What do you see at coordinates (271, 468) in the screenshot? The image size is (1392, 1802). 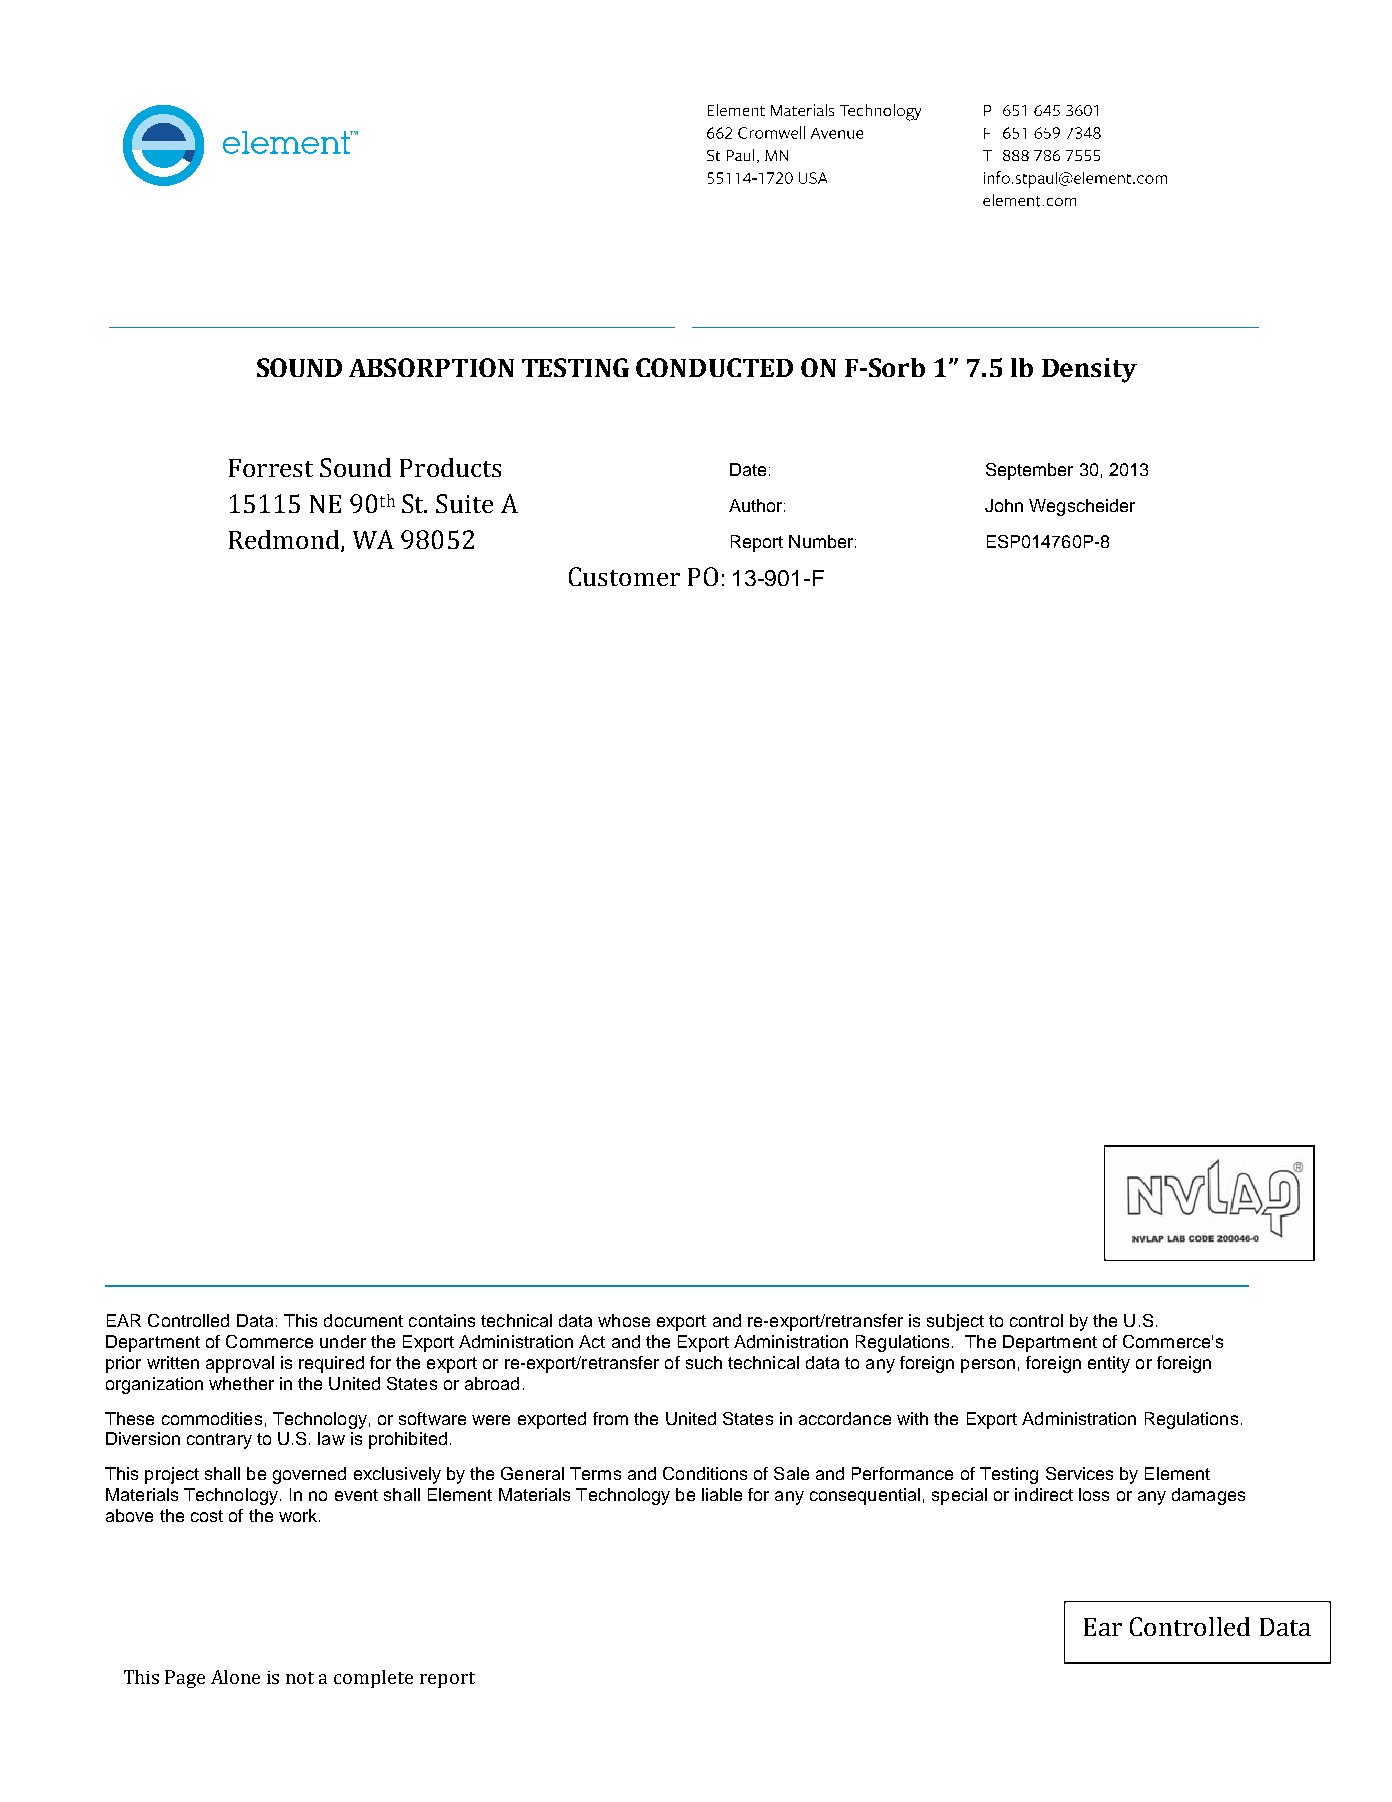 I see `Forrest` at bounding box center [271, 468].
